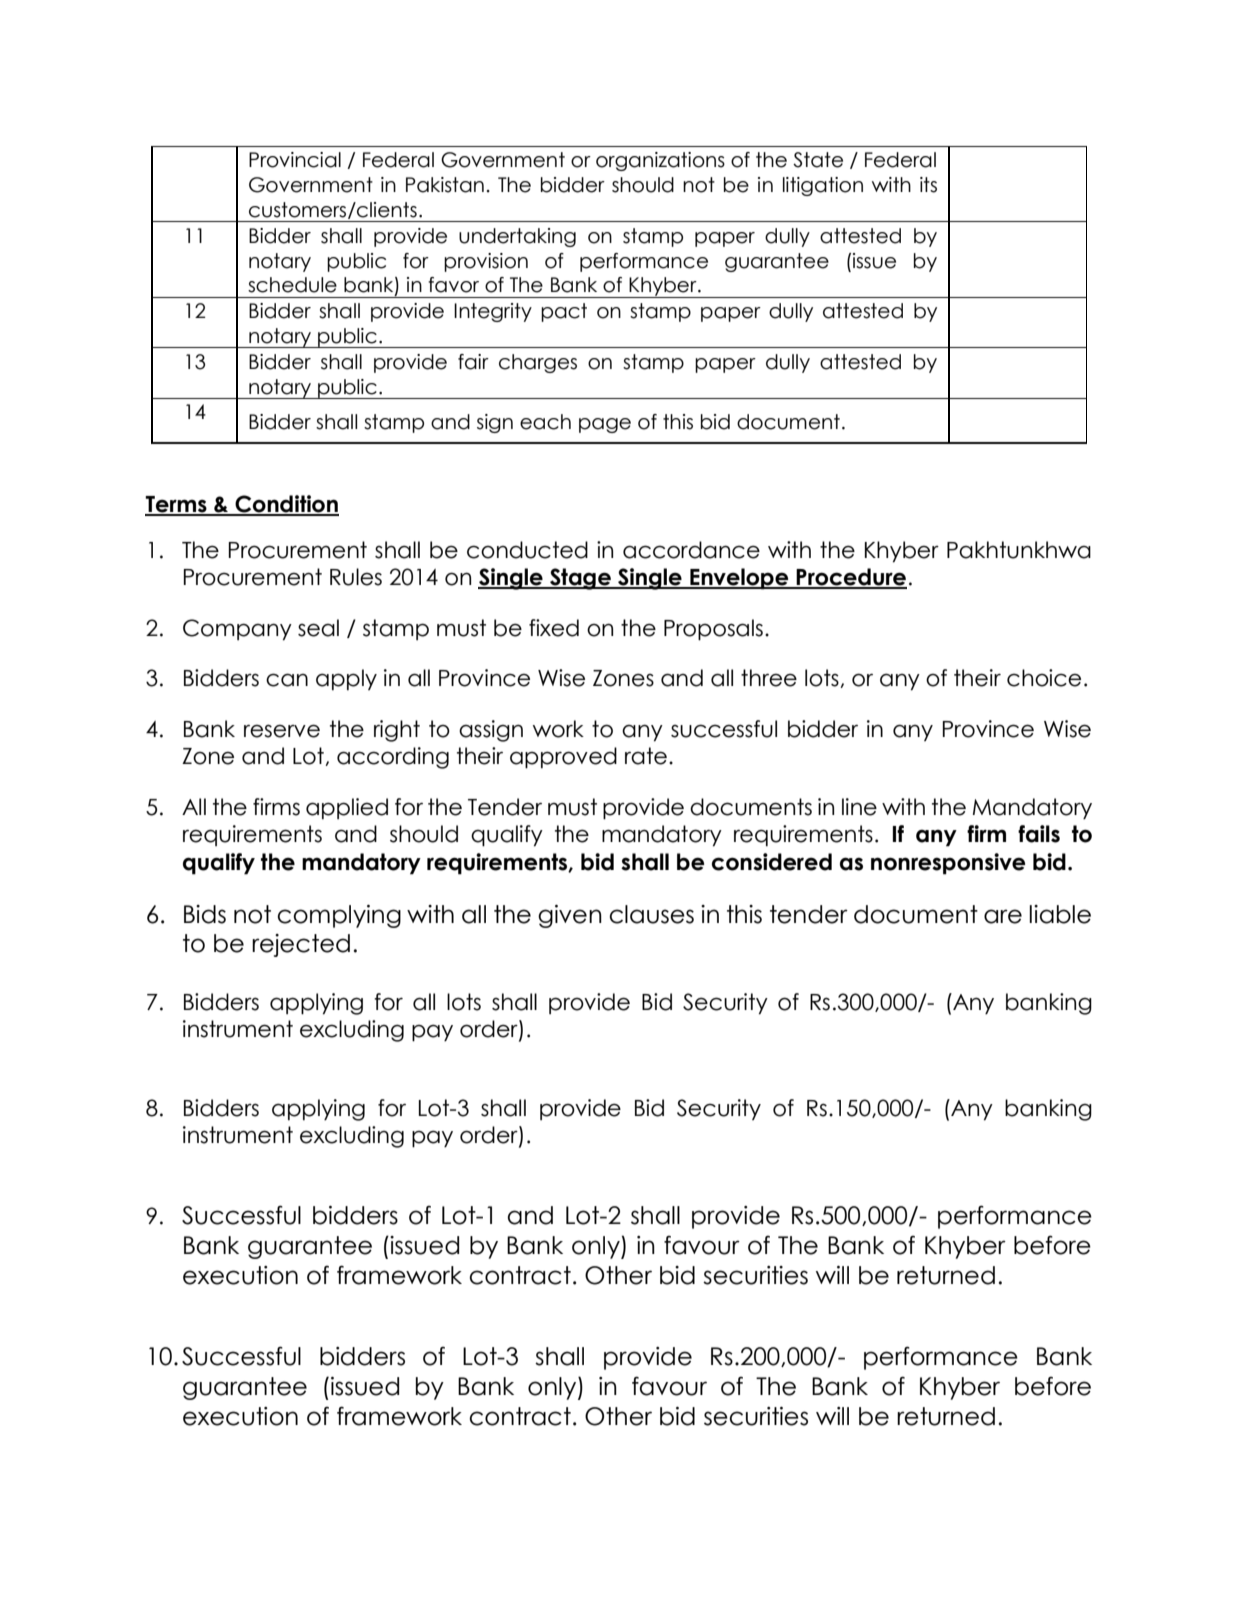  I want to click on clauses, so click(652, 914).
